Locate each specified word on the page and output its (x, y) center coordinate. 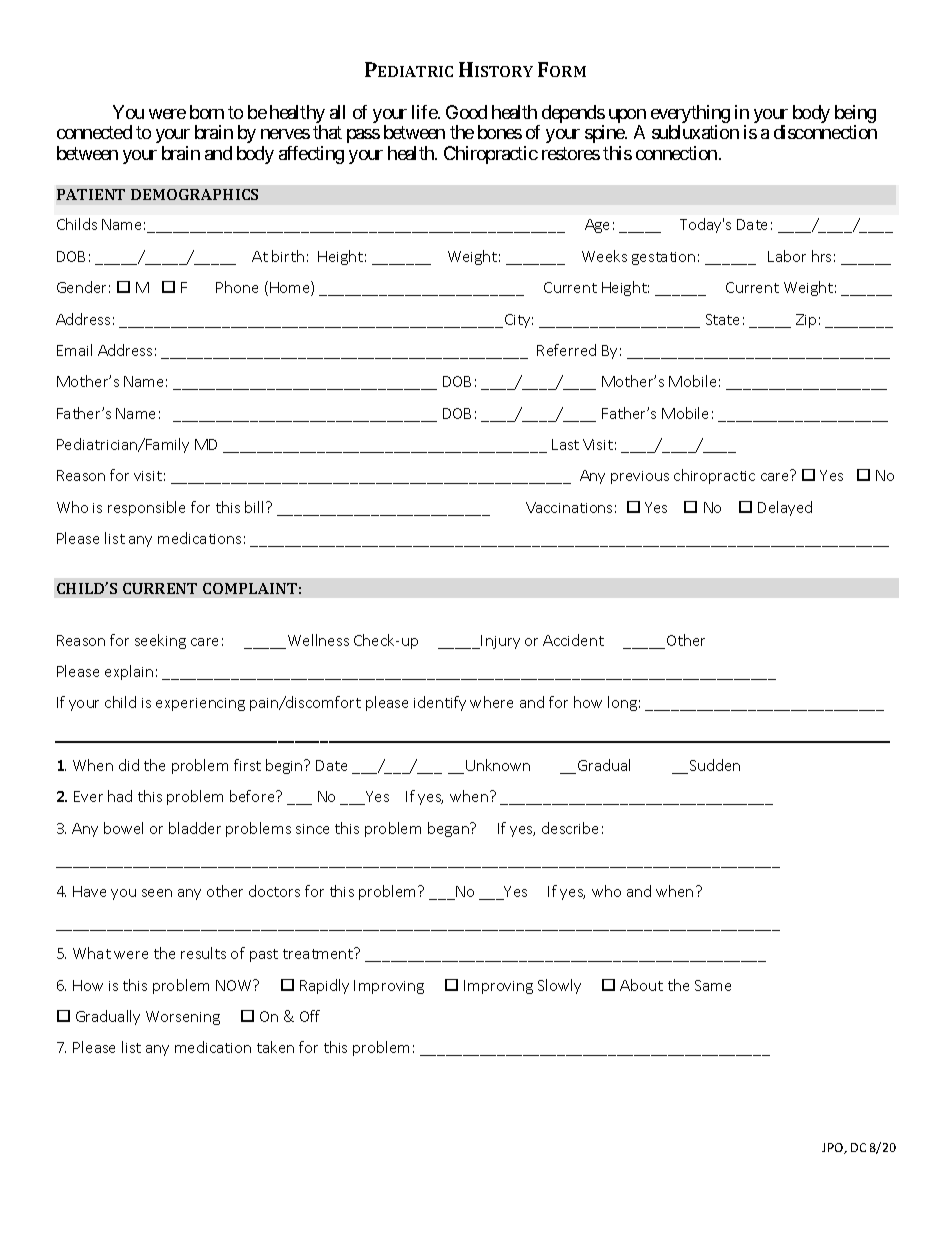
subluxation (695, 132)
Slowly (559, 986)
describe (570, 828)
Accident (573, 640)
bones (500, 132)
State (722, 319)
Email (74, 350)
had (120, 796)
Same (713, 985)
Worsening (183, 1018)
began (449, 829)
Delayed (785, 508)
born (207, 112)
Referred (566, 350)
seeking (160, 641)
